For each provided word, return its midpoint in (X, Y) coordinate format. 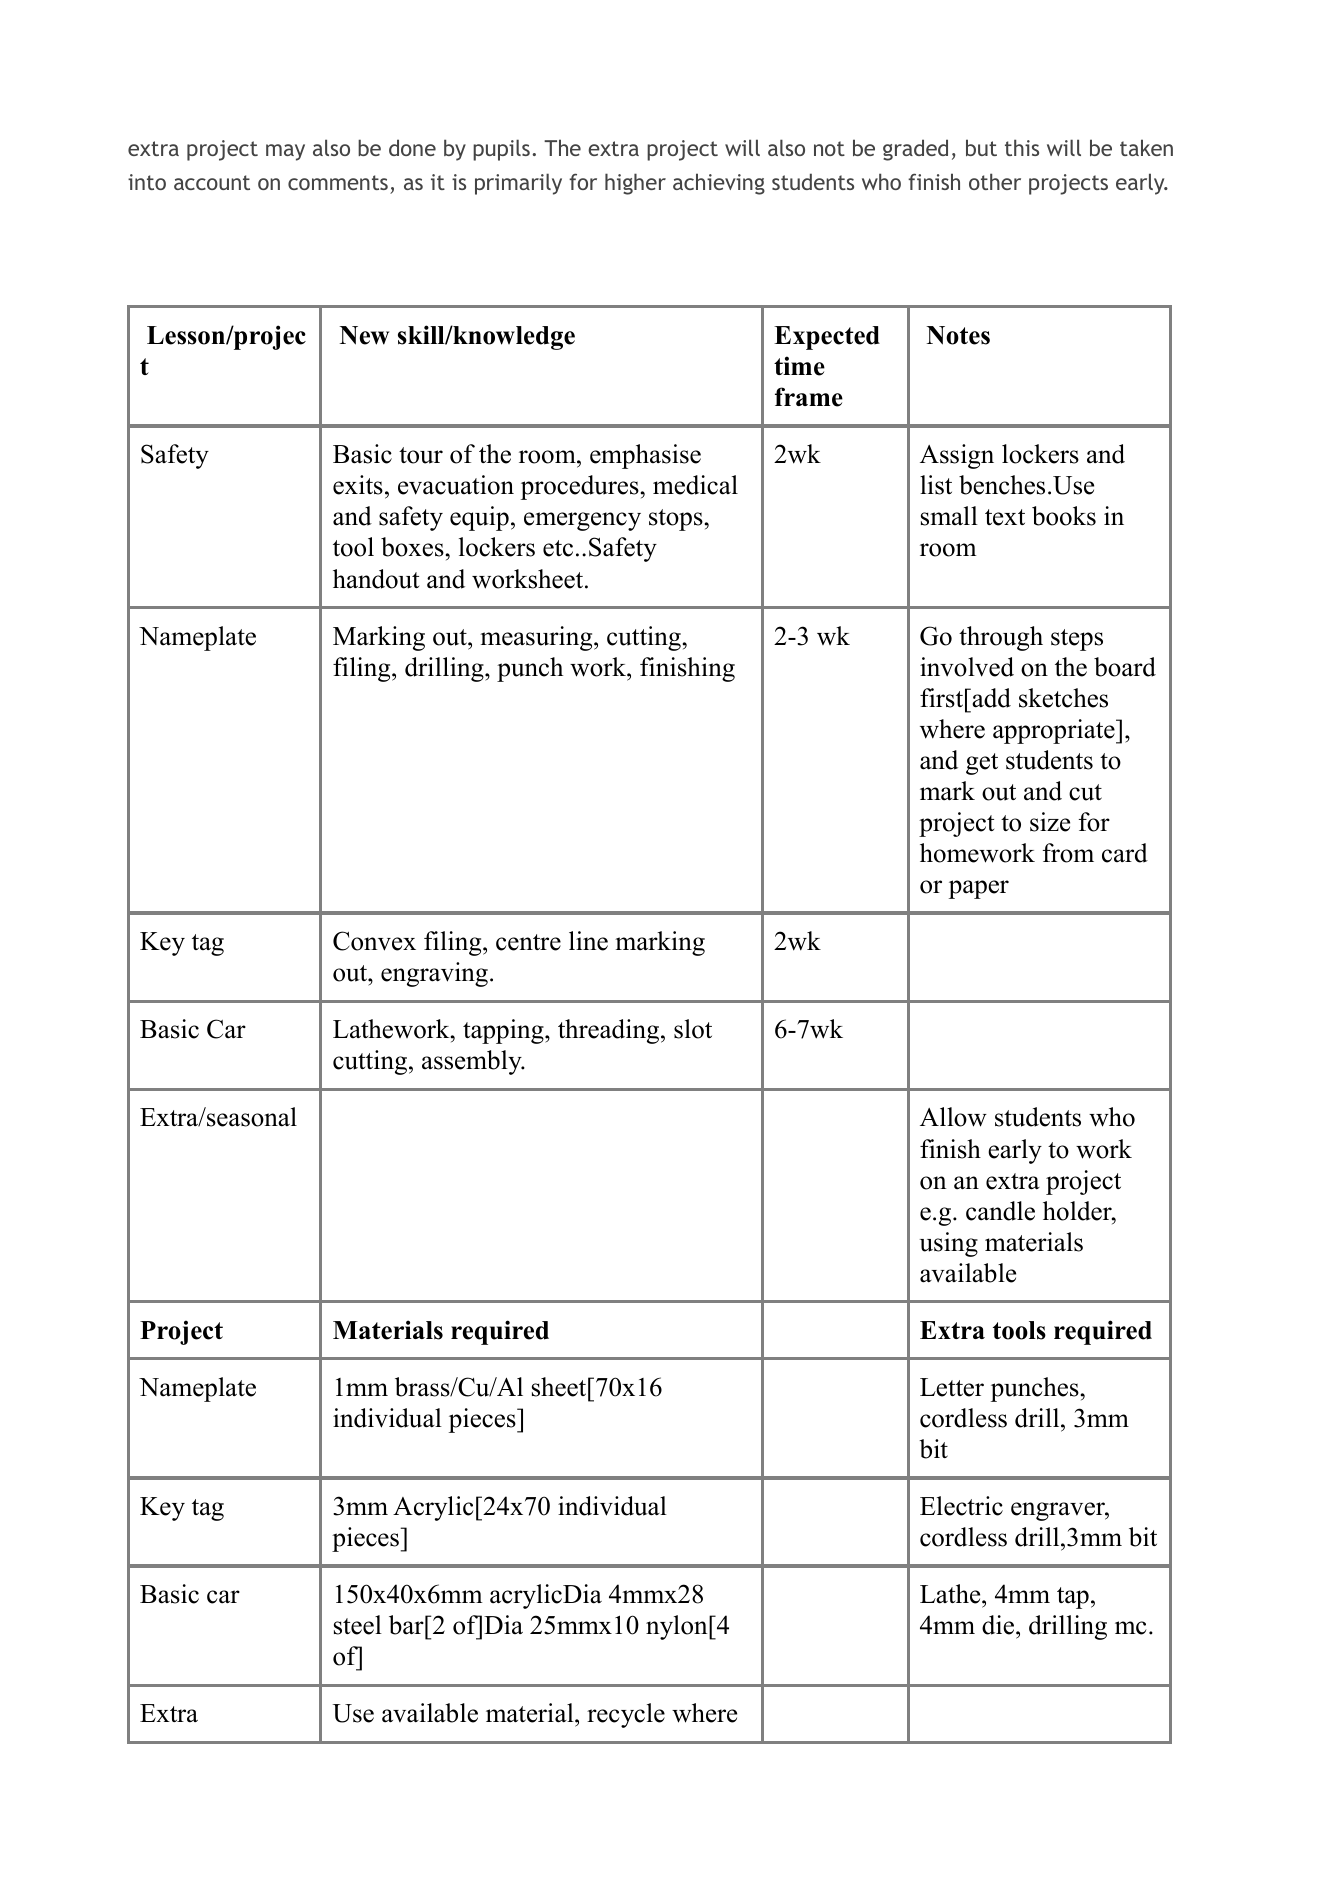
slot (693, 1029)
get (982, 764)
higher (635, 184)
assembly (473, 1062)
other (995, 181)
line (588, 941)
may (285, 152)
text (1005, 517)
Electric (961, 1506)
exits (358, 485)
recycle (626, 1715)
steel (358, 1625)
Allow (953, 1117)
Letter (952, 1387)
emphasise (645, 456)
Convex (374, 941)
